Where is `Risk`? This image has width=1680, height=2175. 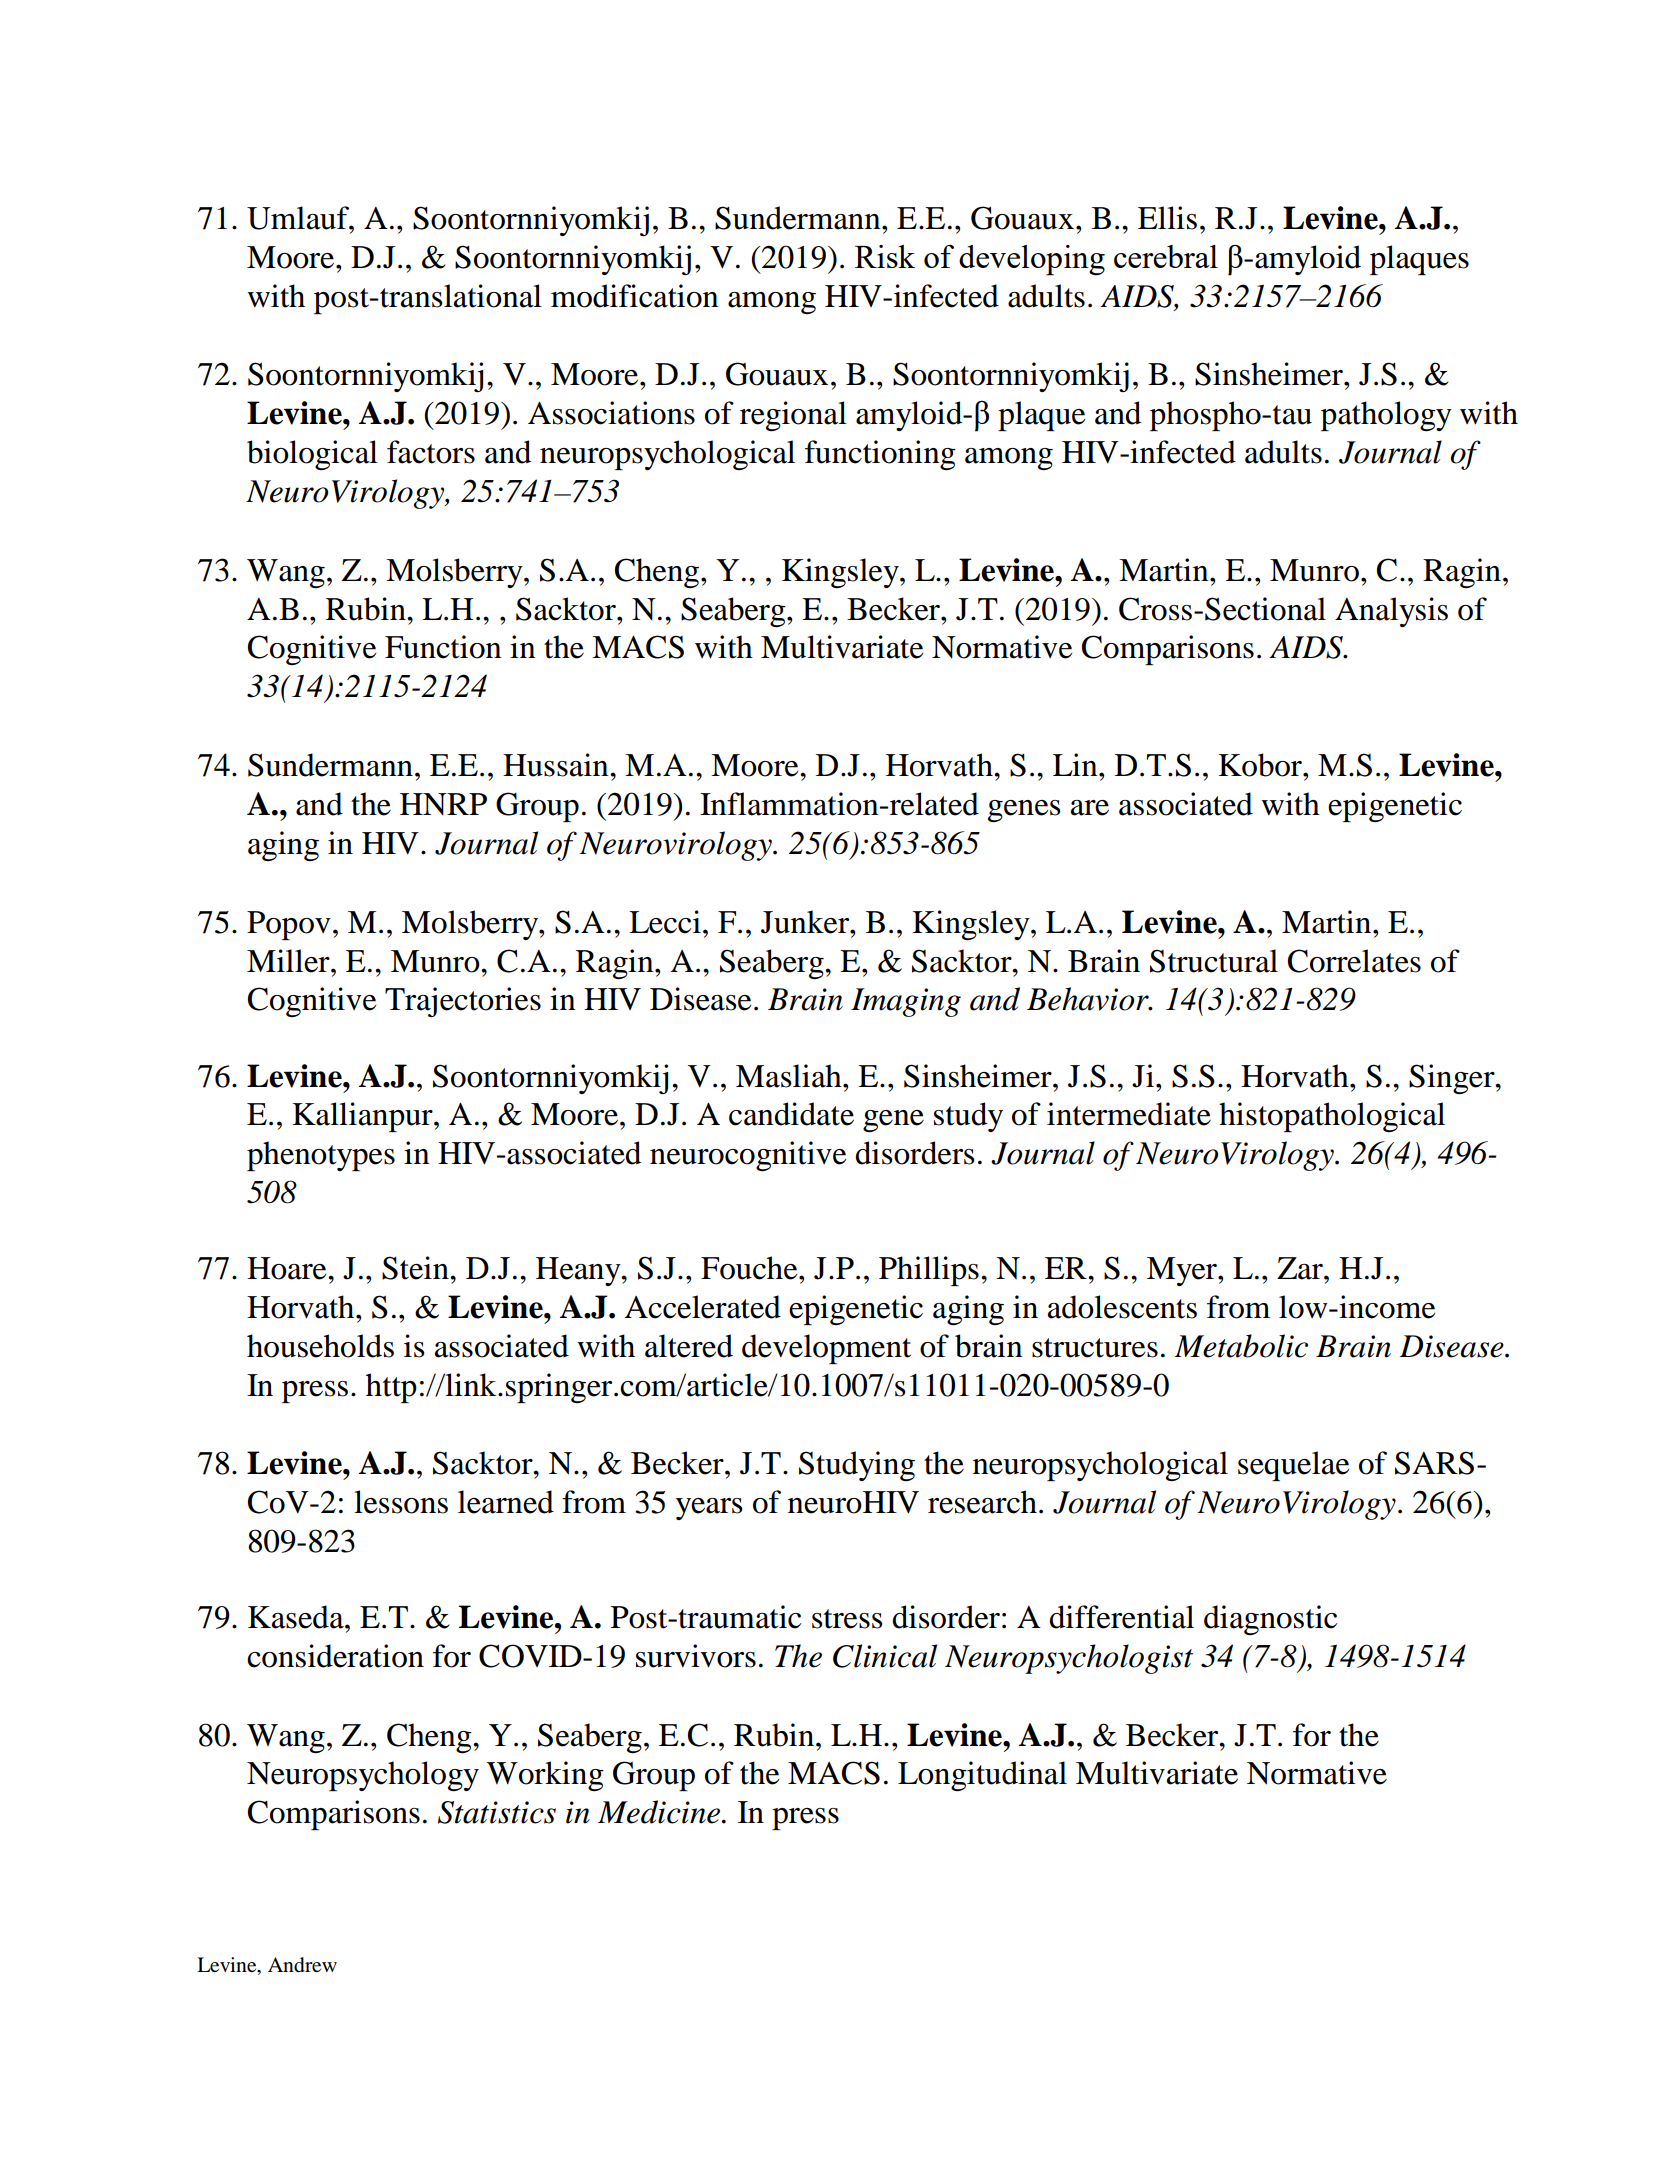
Risk is located at coordinates (885, 256).
